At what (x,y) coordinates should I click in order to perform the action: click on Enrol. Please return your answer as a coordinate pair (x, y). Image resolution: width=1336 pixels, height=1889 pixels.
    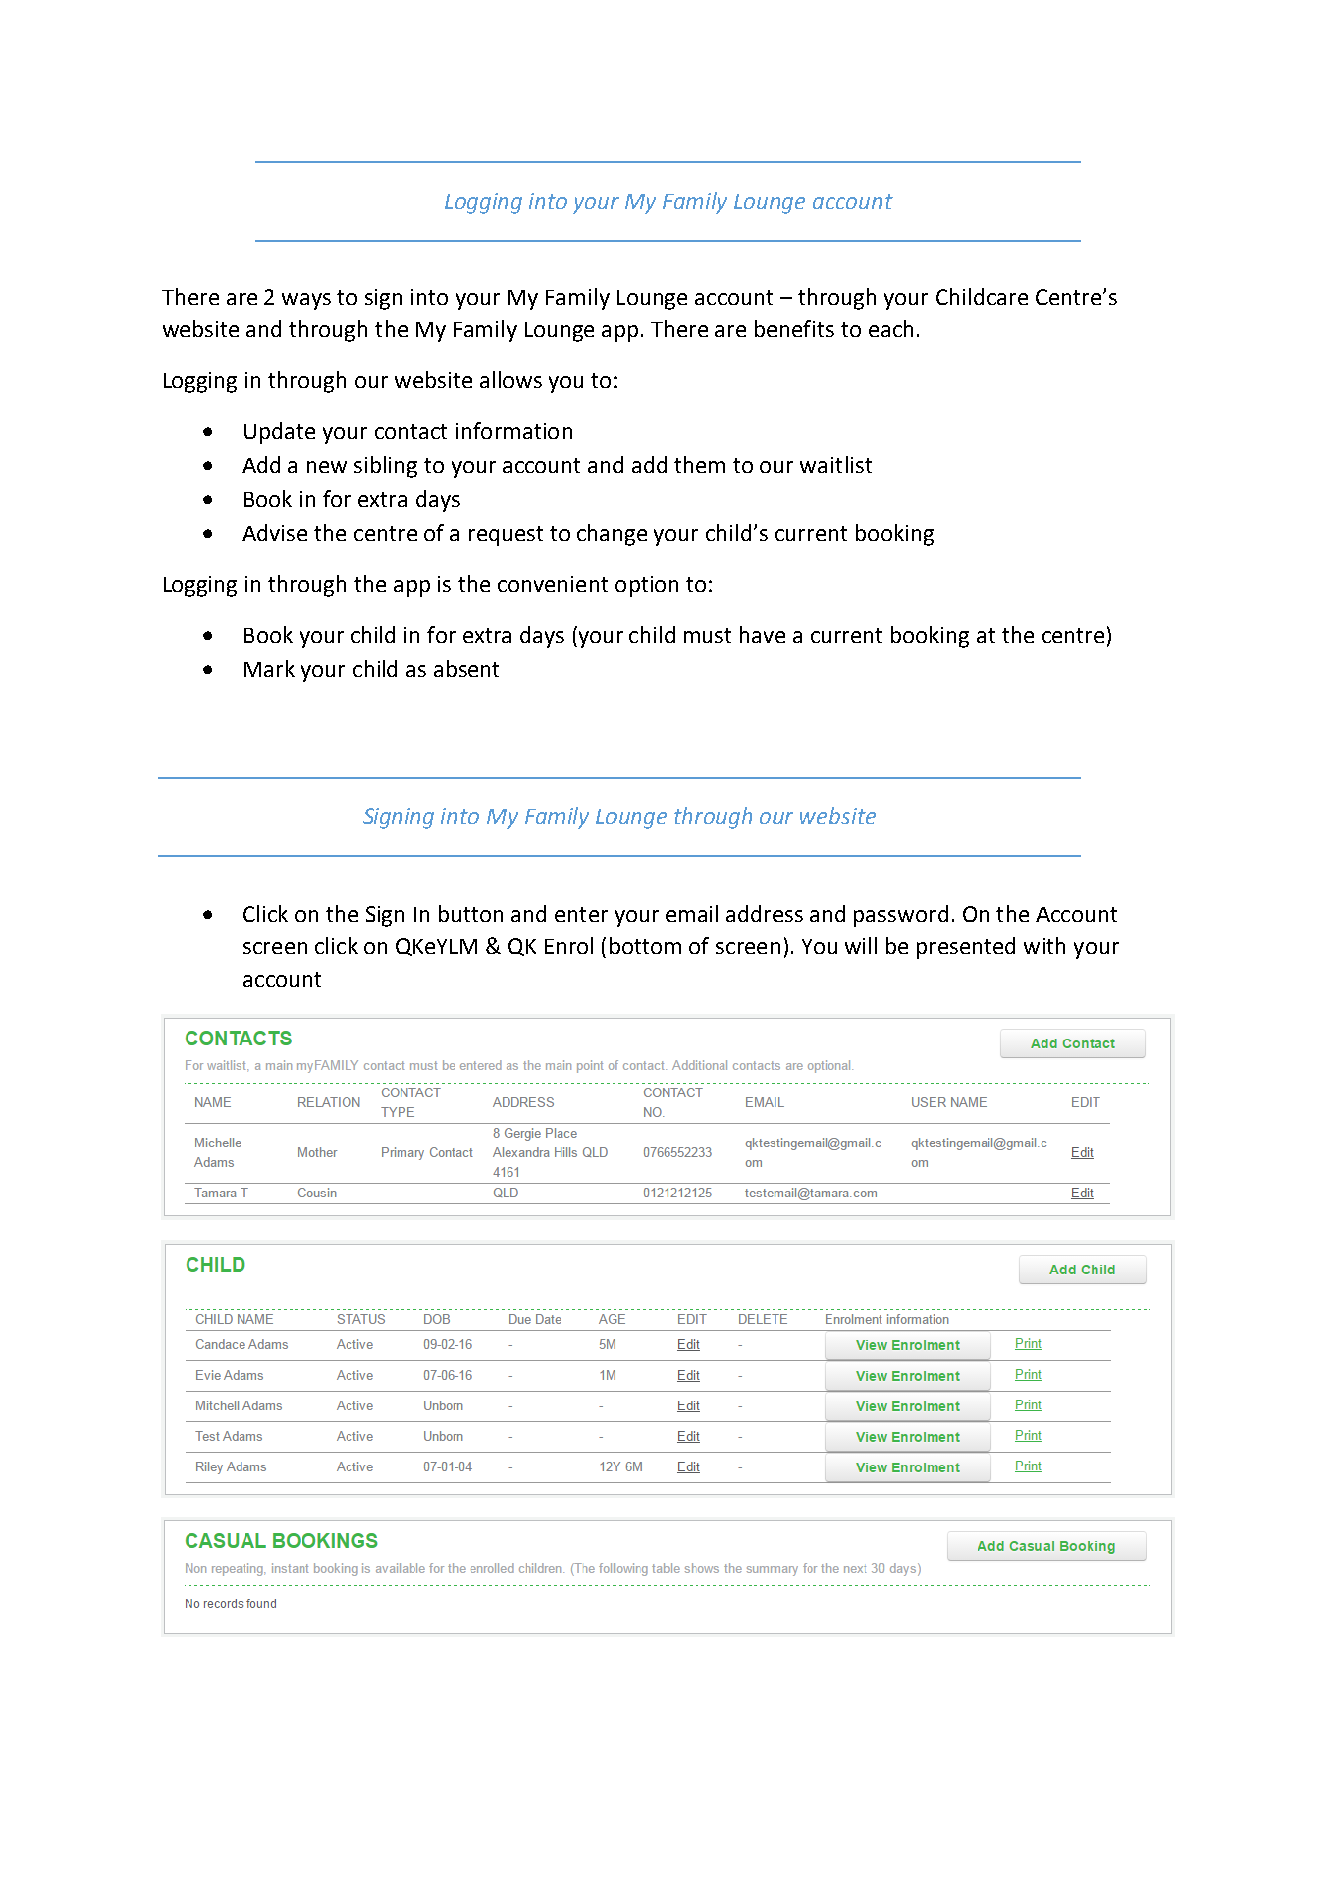
    Looking at the image, I should click on (569, 945).
